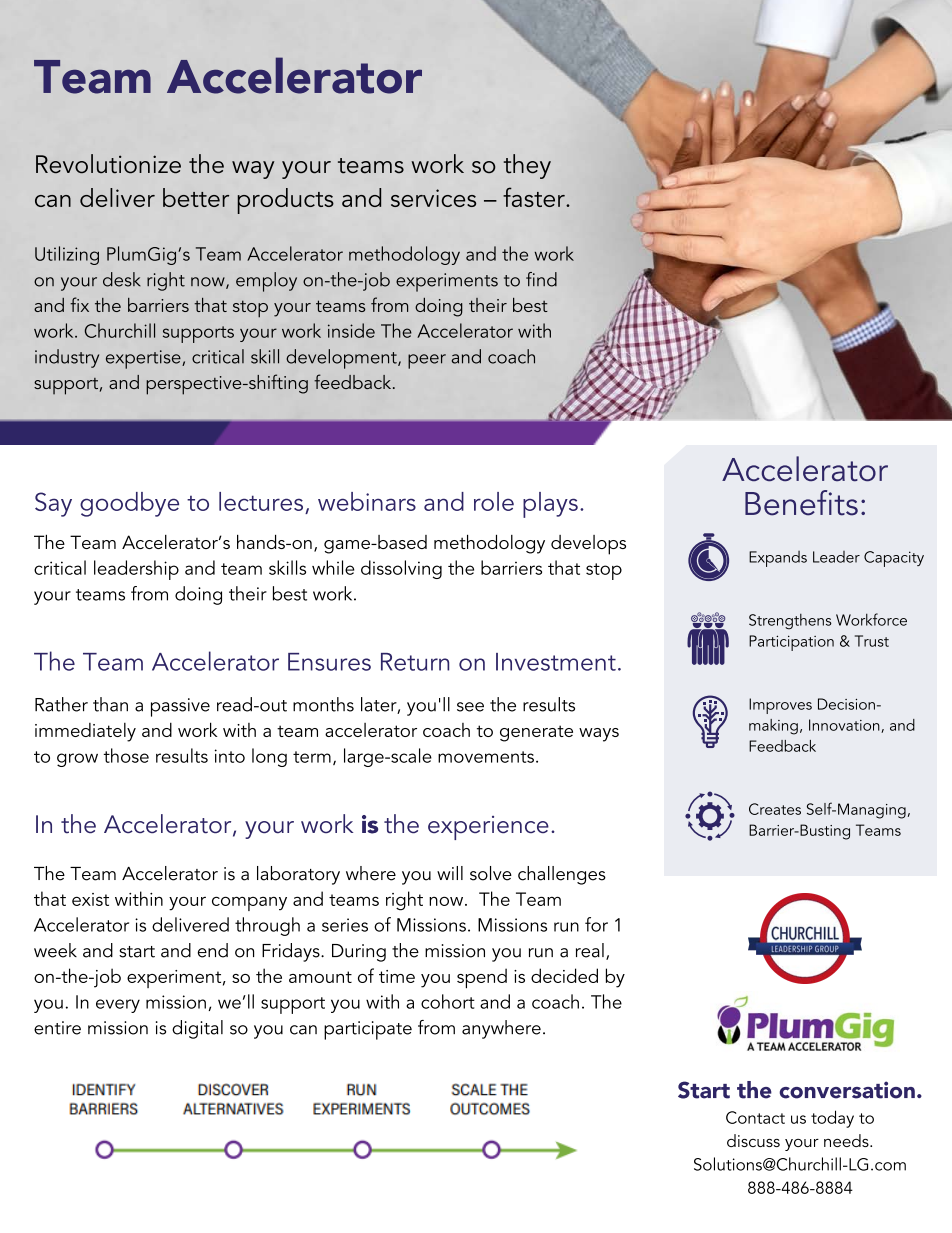  Describe the element at coordinates (791, 643) in the page. I see `Participation` at that location.
